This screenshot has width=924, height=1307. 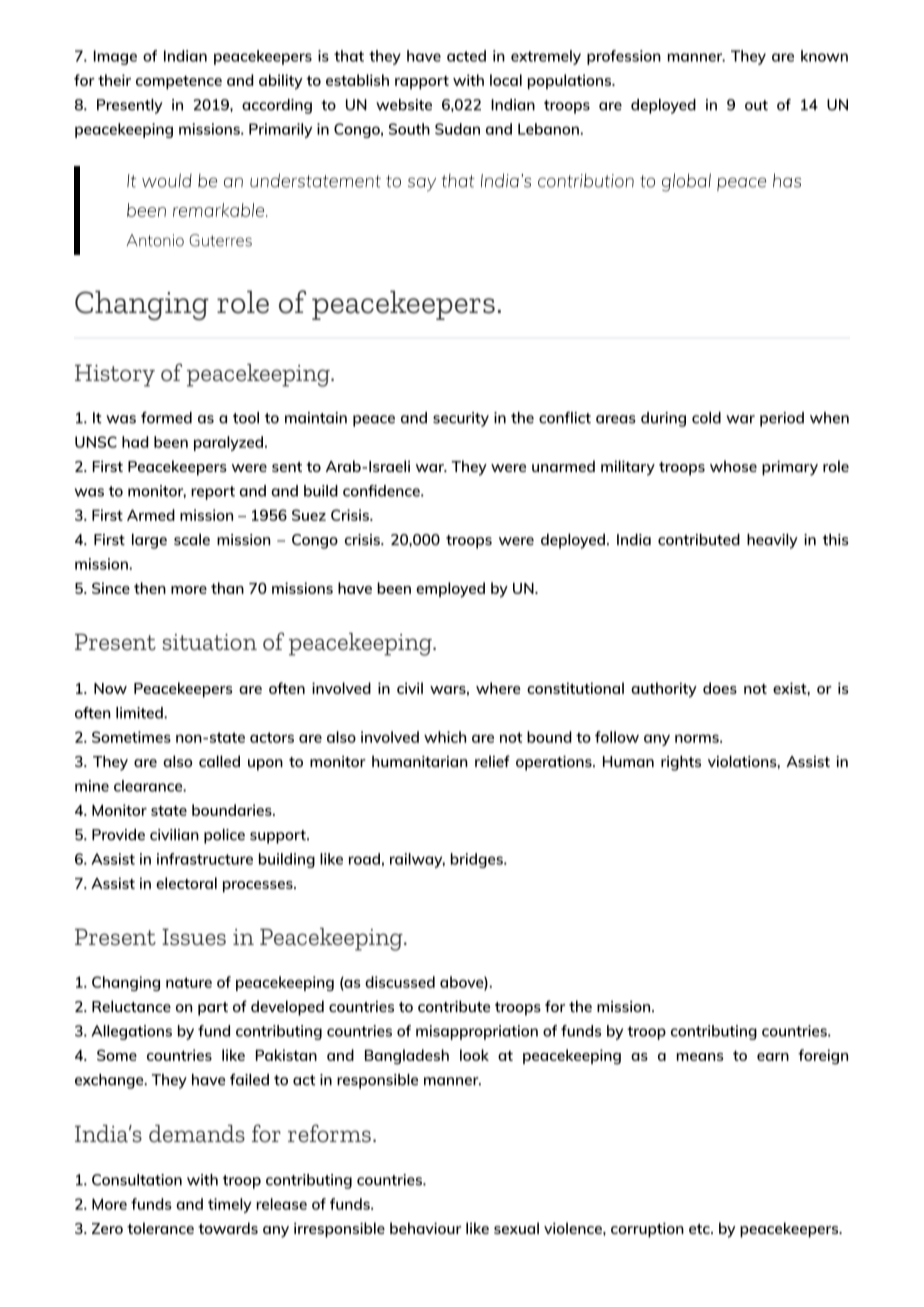 What do you see at coordinates (782, 419) in the screenshot?
I see `period` at bounding box center [782, 419].
